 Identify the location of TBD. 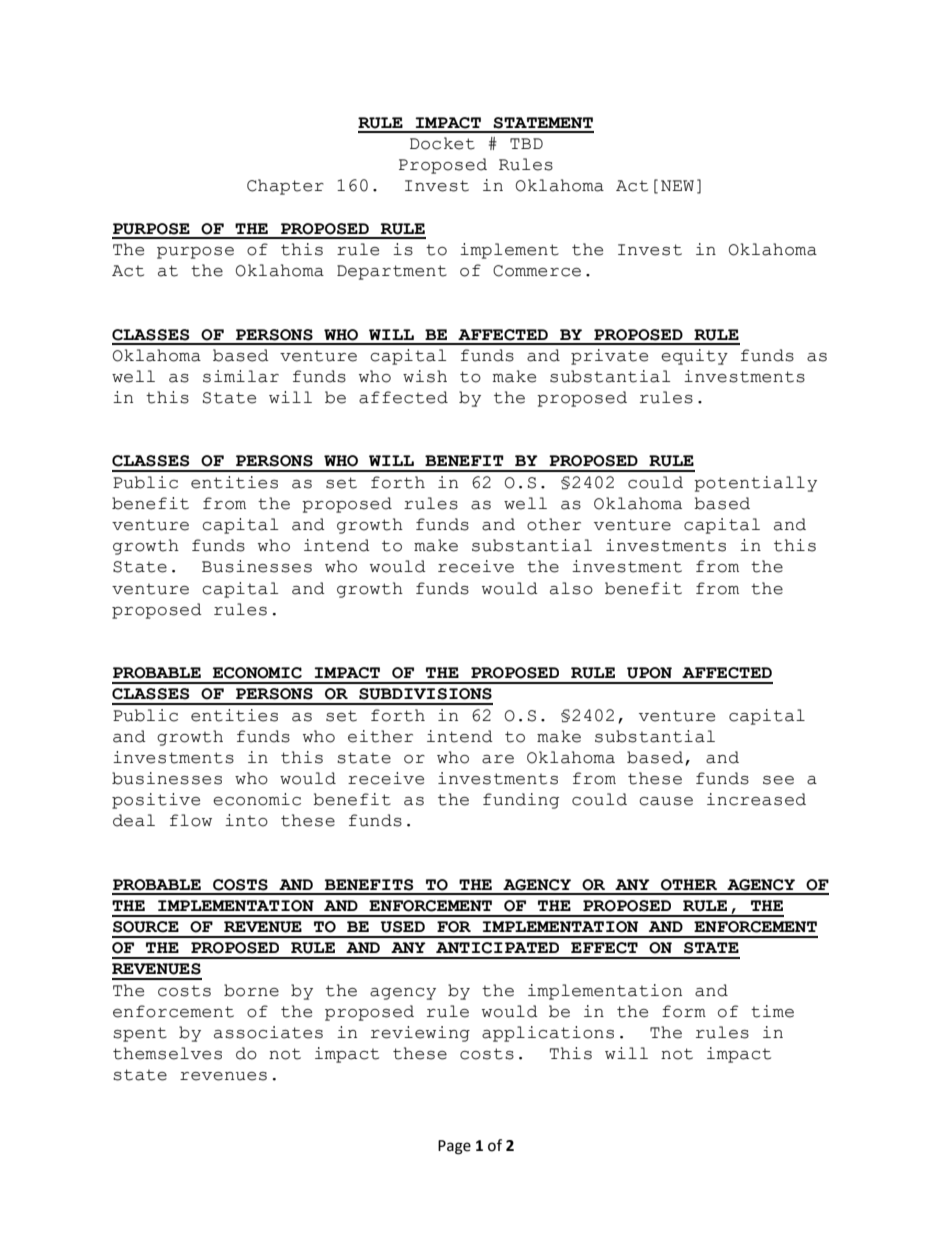
(526, 143).
